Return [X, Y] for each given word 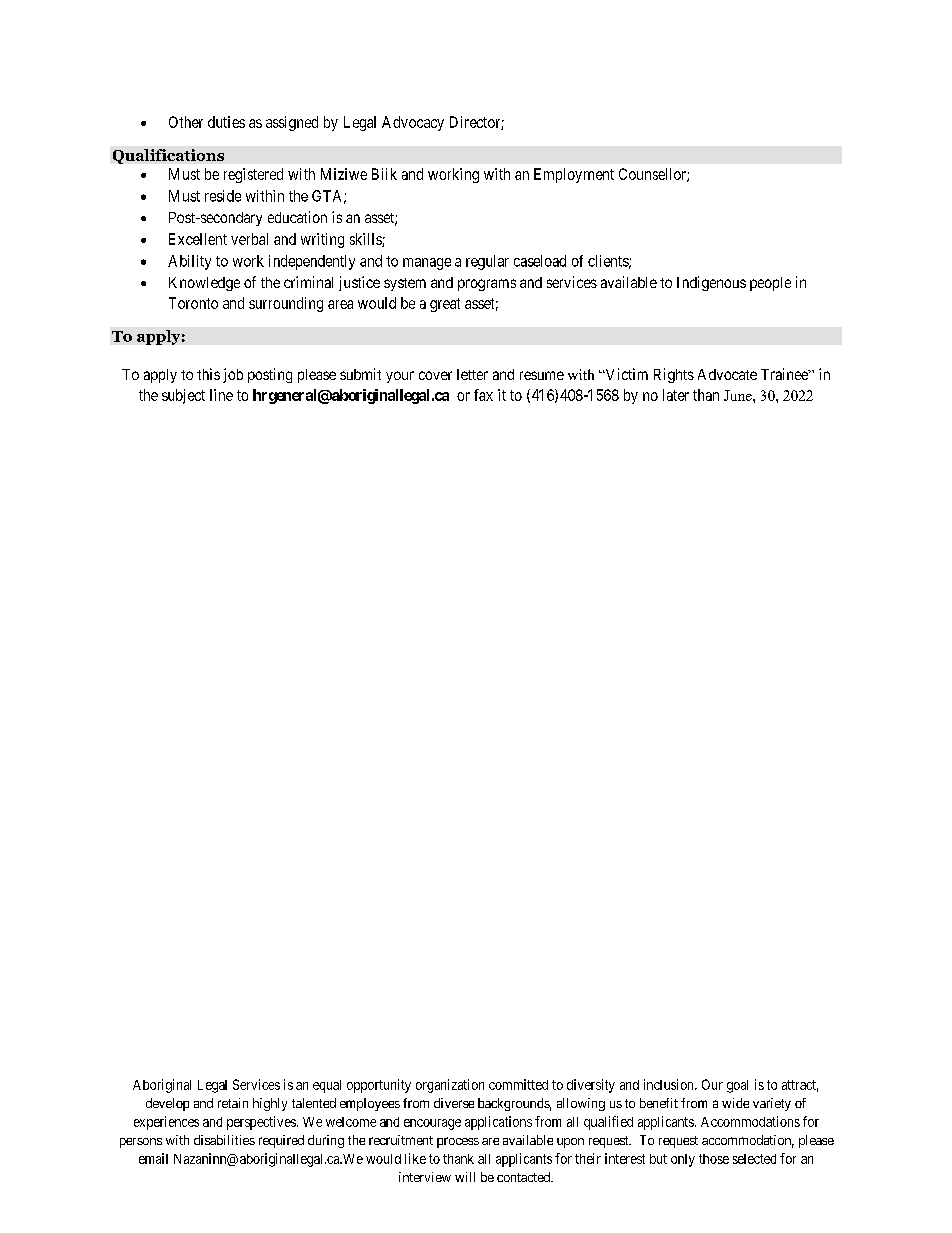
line [221, 395]
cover [435, 375]
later [676, 395]
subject [183, 396]
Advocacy [413, 123]
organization [450, 1086]
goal [737, 1086]
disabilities [224, 1140]
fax [483, 395]
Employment [574, 175]
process [458, 1142]
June [739, 395]
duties [226, 122]
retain [233, 1103]
